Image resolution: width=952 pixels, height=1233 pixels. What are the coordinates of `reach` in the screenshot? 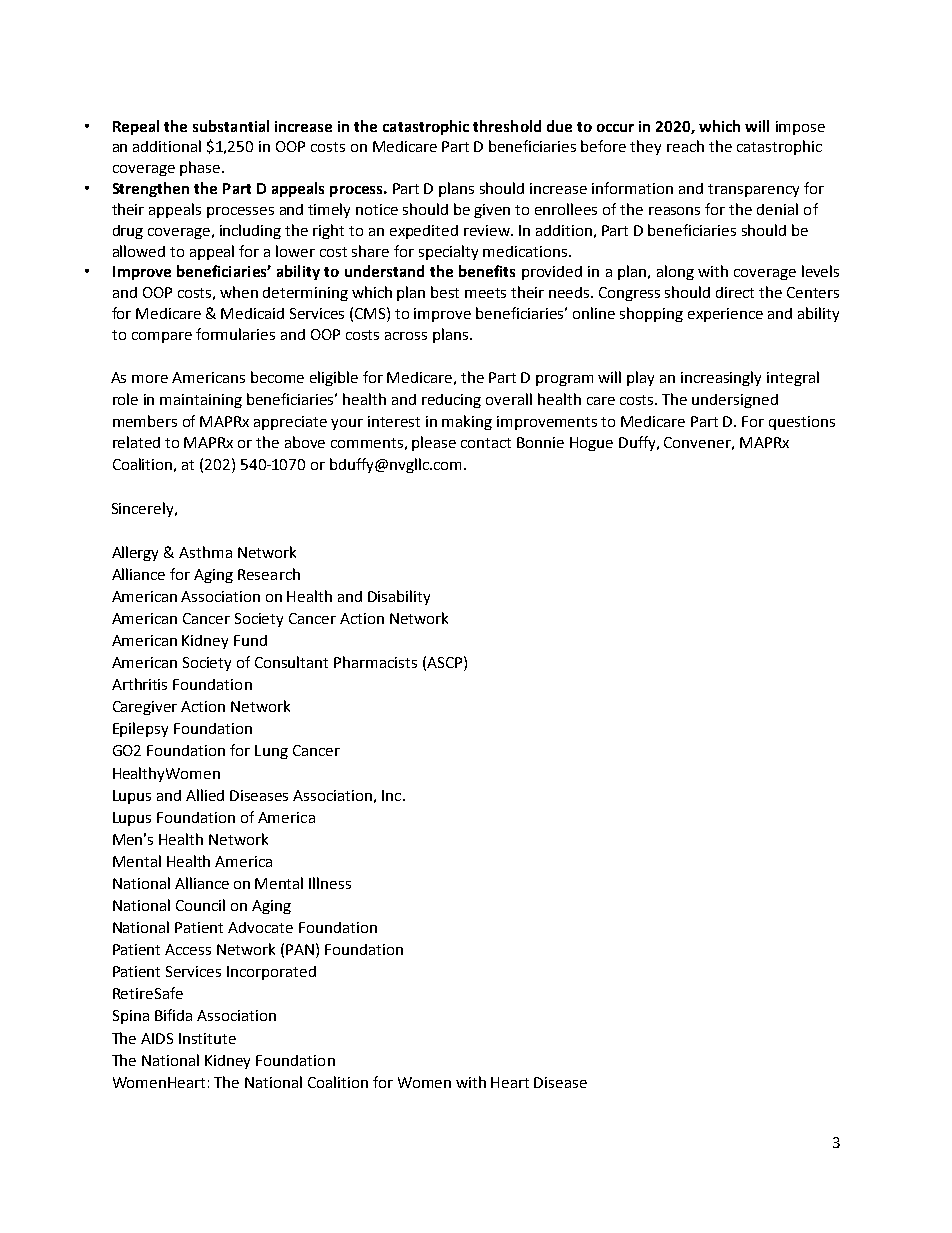 It's located at (685, 146).
